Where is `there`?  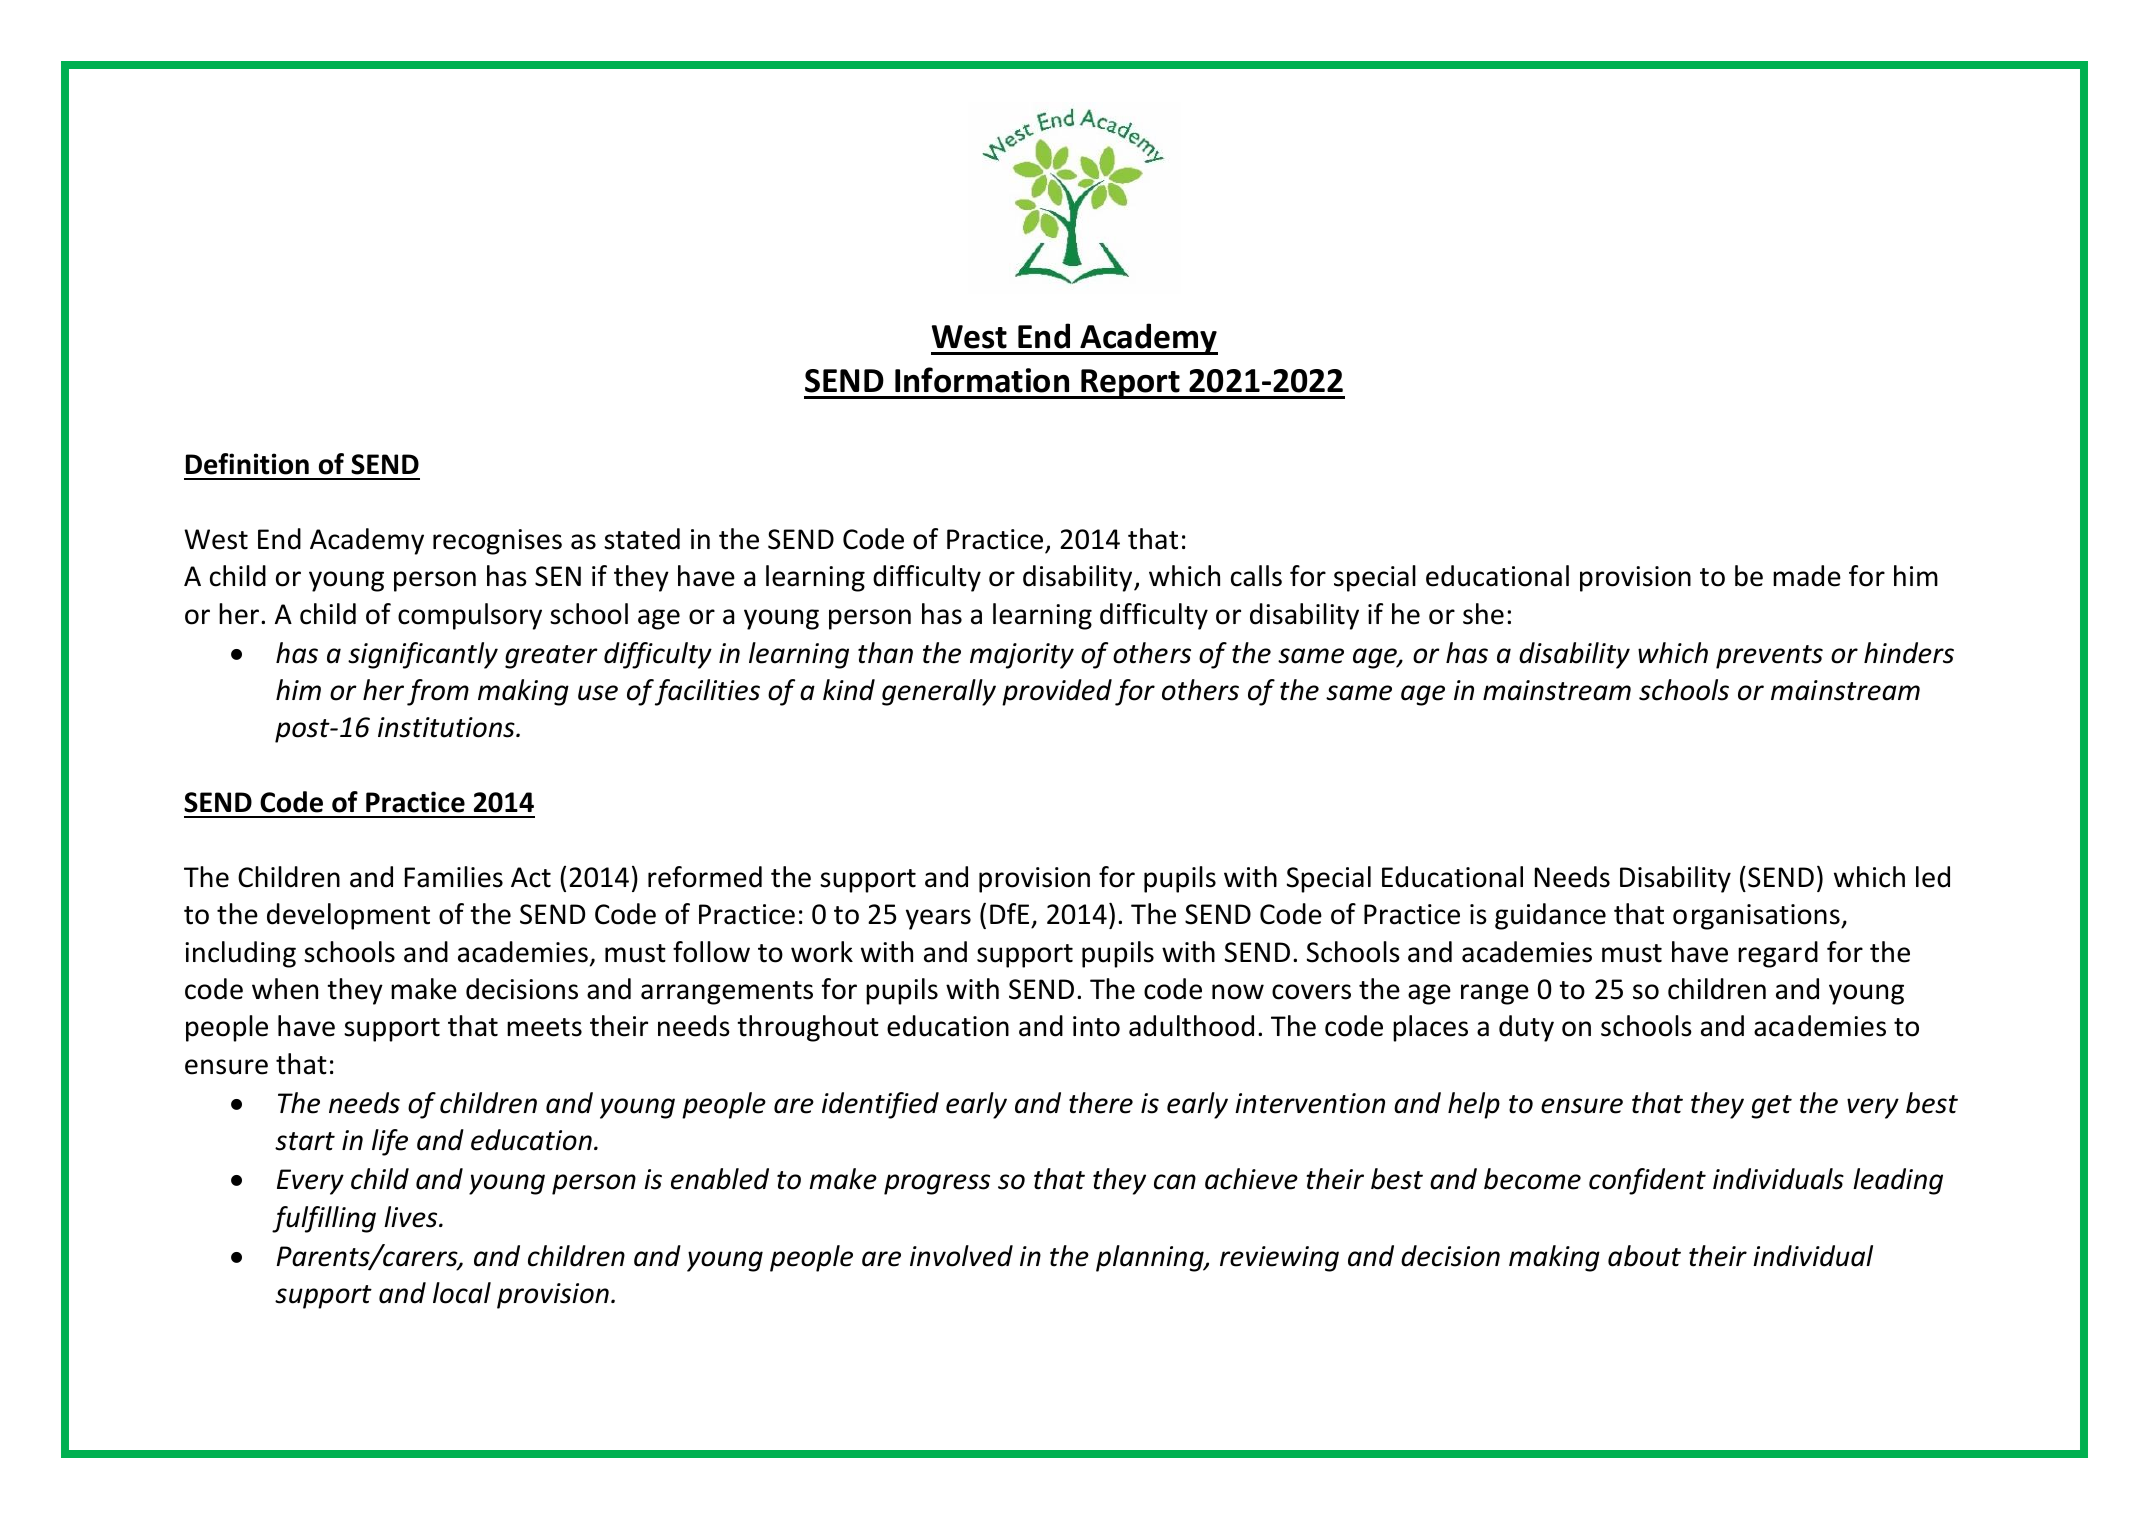 there is located at coordinates (1101, 1103).
